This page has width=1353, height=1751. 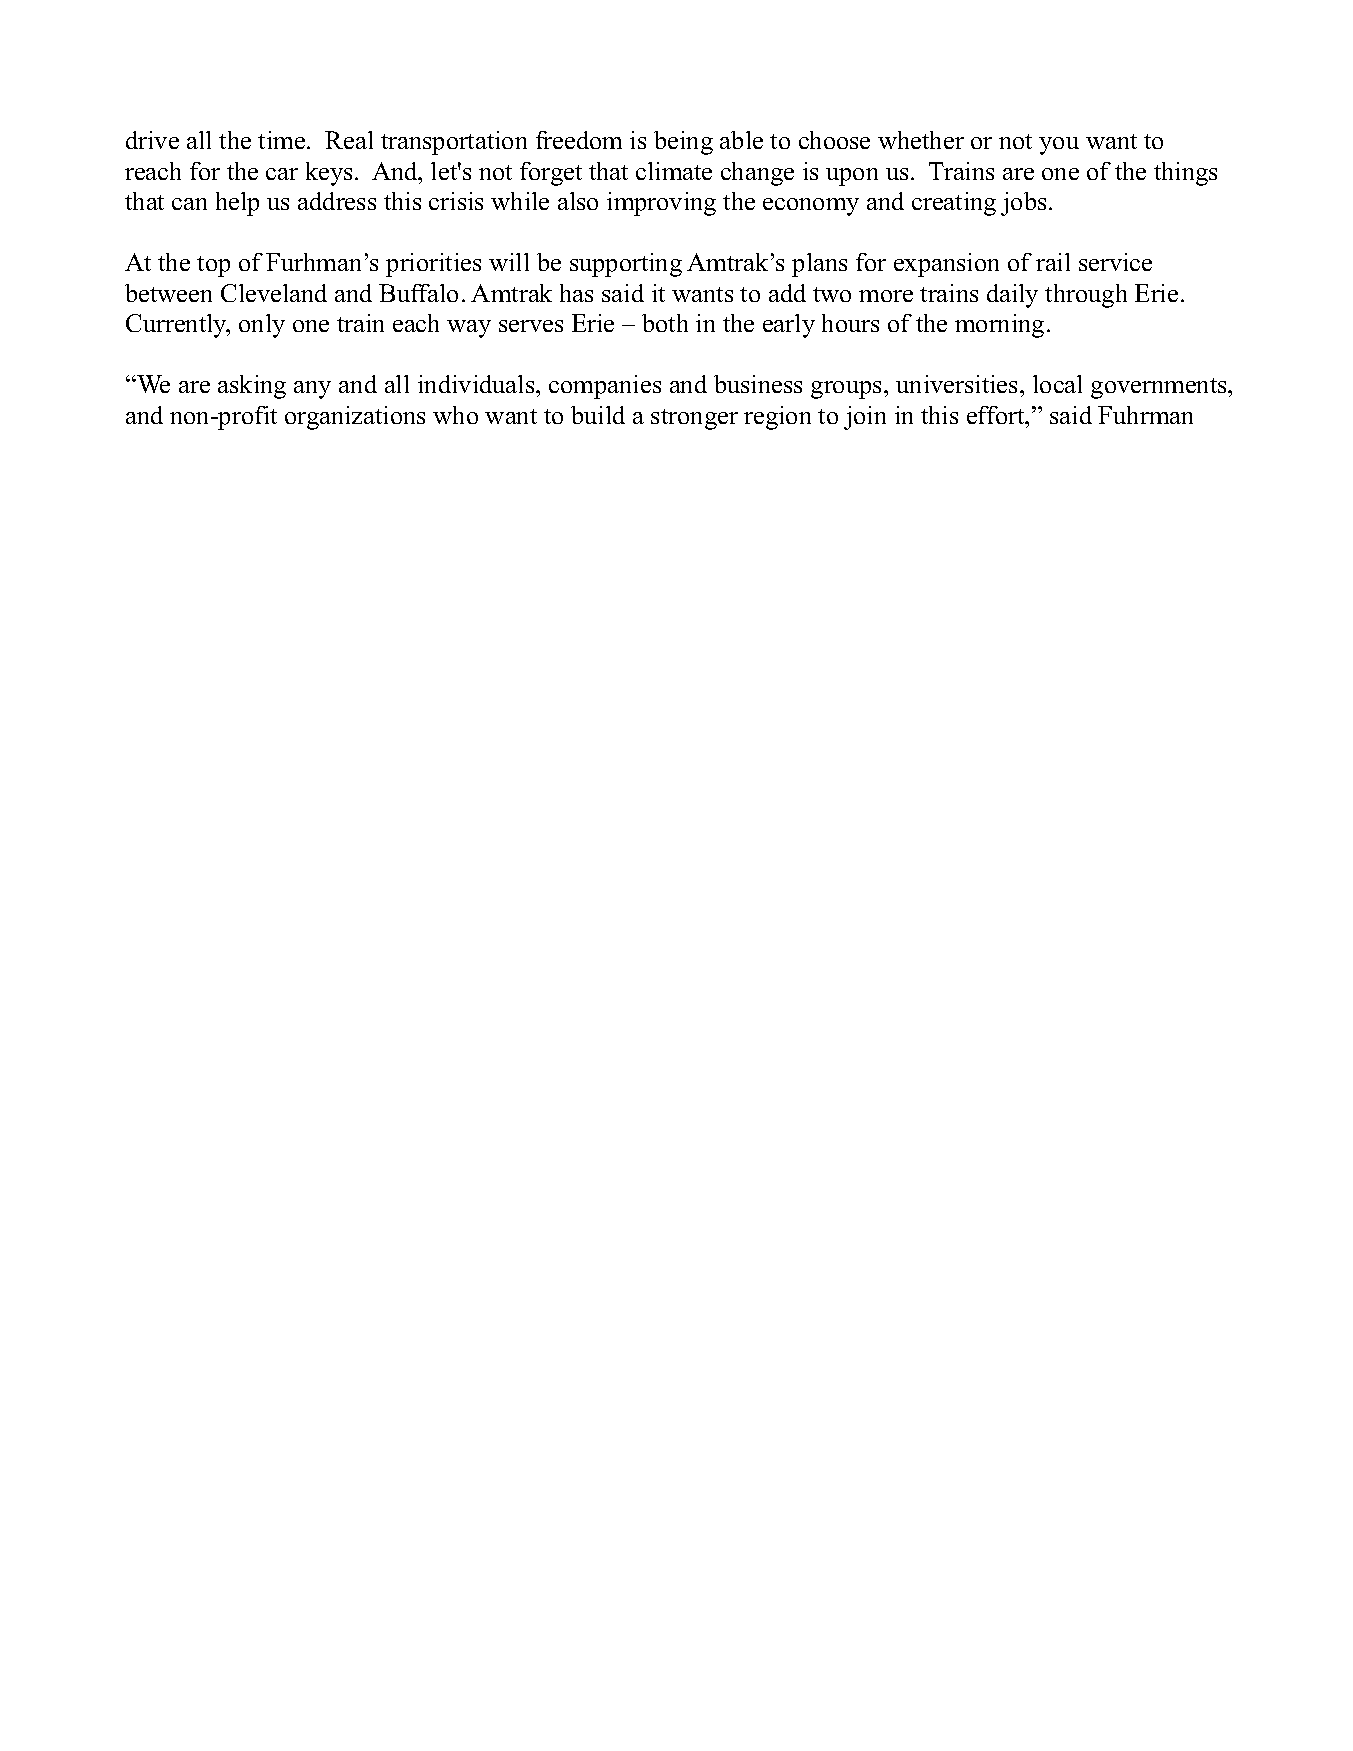 What do you see at coordinates (1059, 146) in the page?
I see `you` at bounding box center [1059, 146].
